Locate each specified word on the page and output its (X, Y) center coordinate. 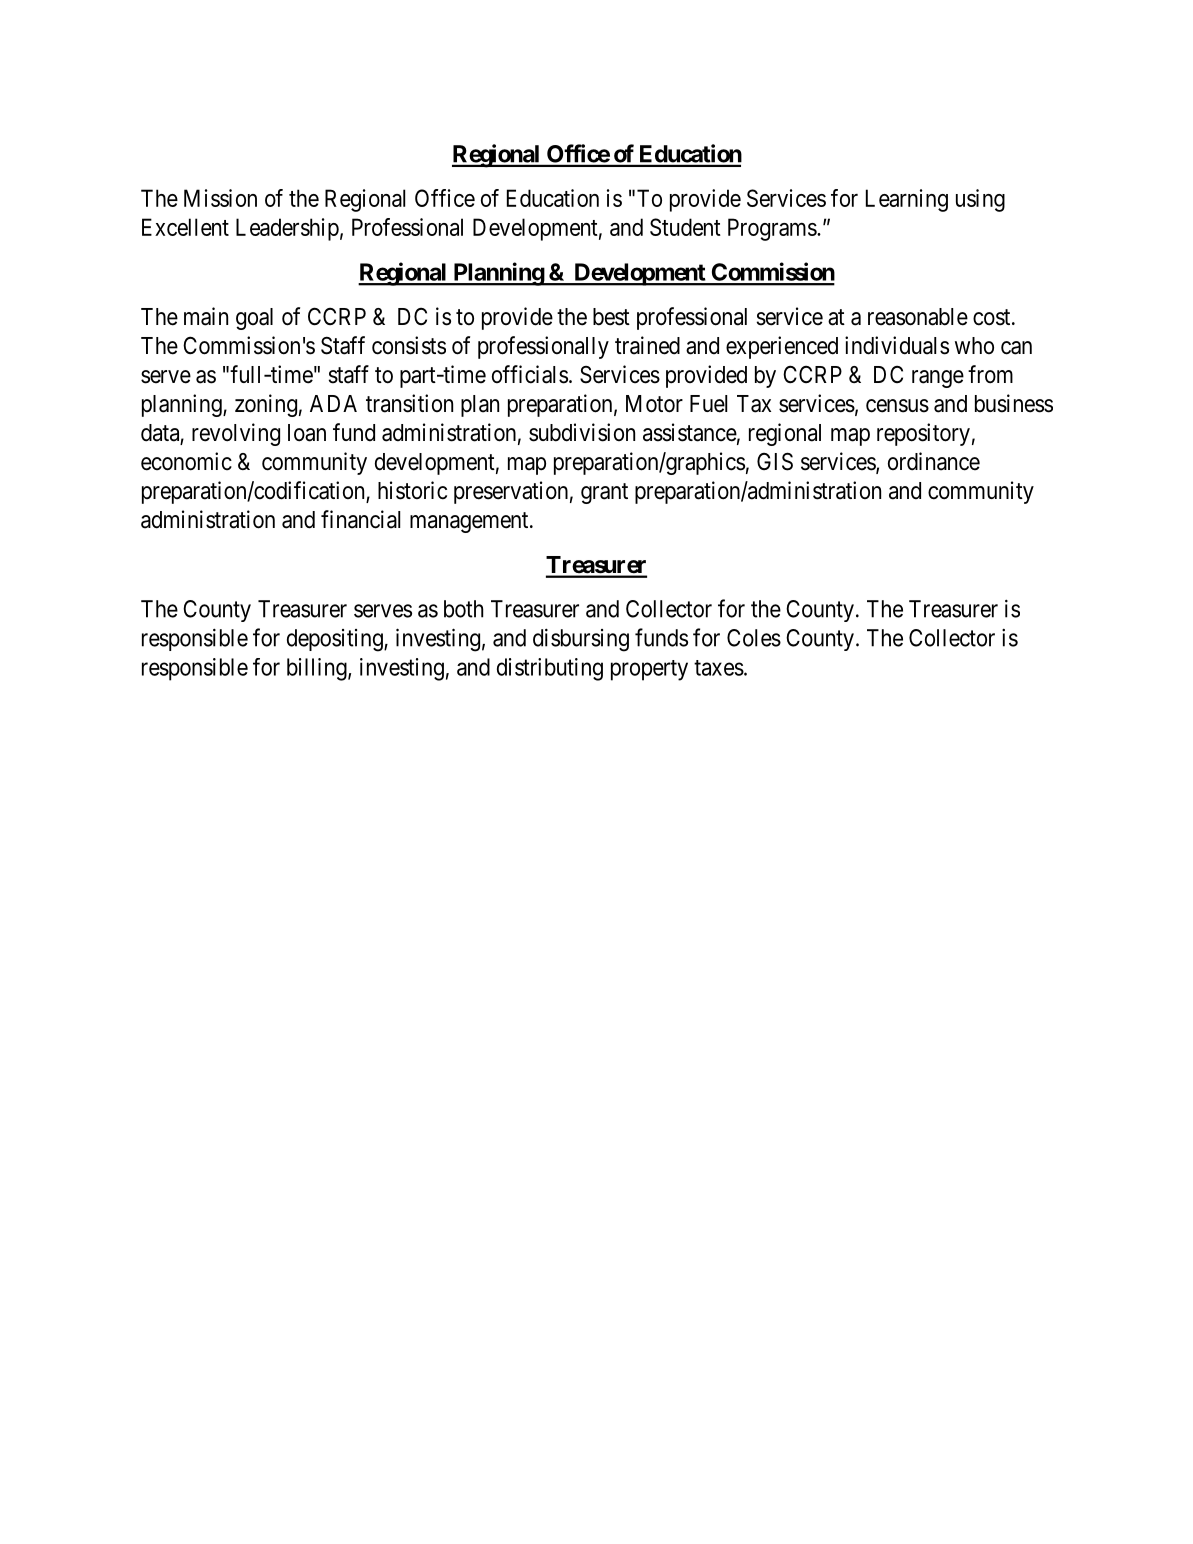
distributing (550, 669)
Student (685, 227)
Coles (754, 638)
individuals (897, 345)
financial (360, 519)
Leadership (287, 229)
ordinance (934, 461)
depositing (336, 640)
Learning (907, 200)
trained (647, 345)
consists (409, 345)
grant (604, 493)
